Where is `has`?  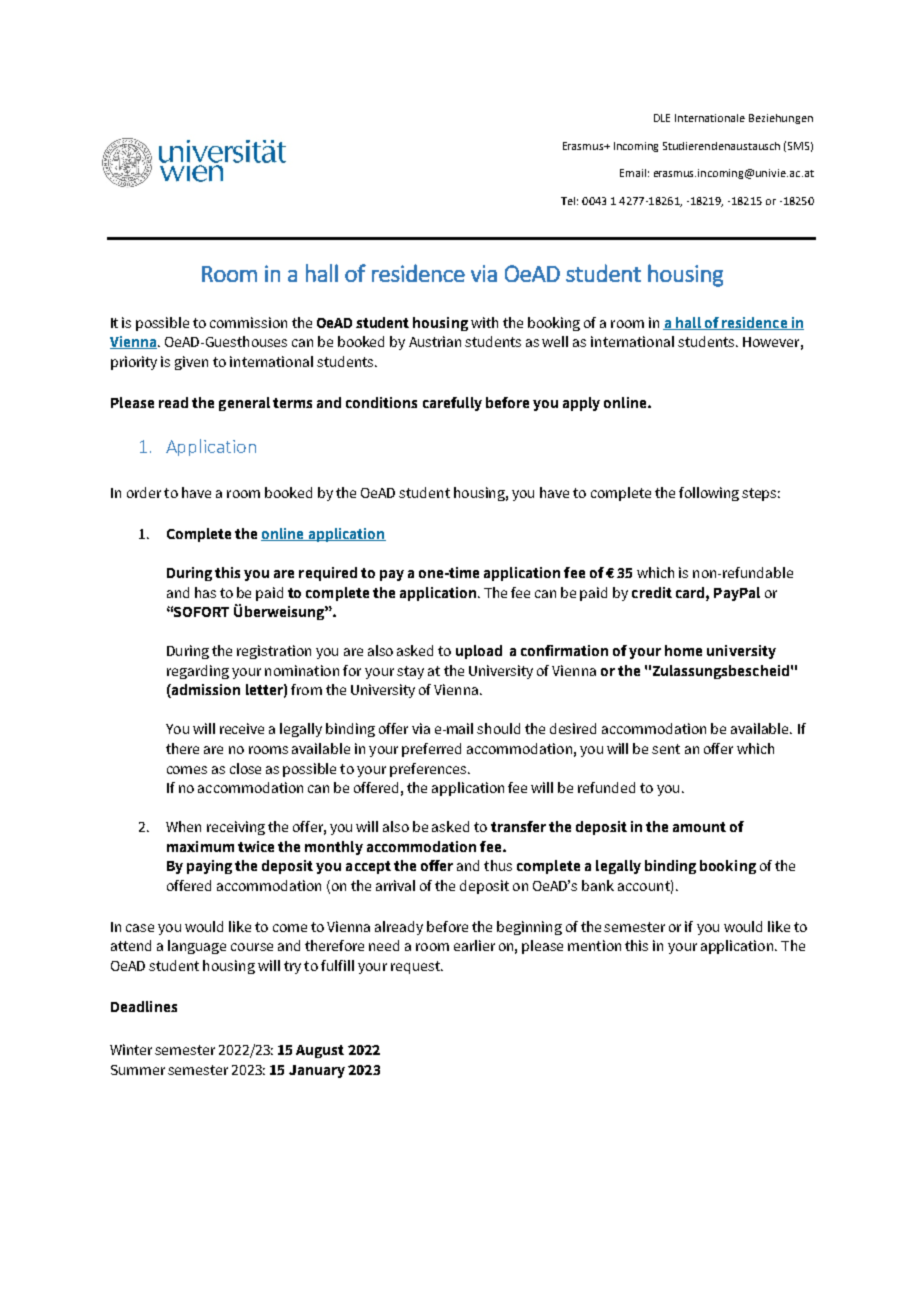
has is located at coordinates (205, 592).
